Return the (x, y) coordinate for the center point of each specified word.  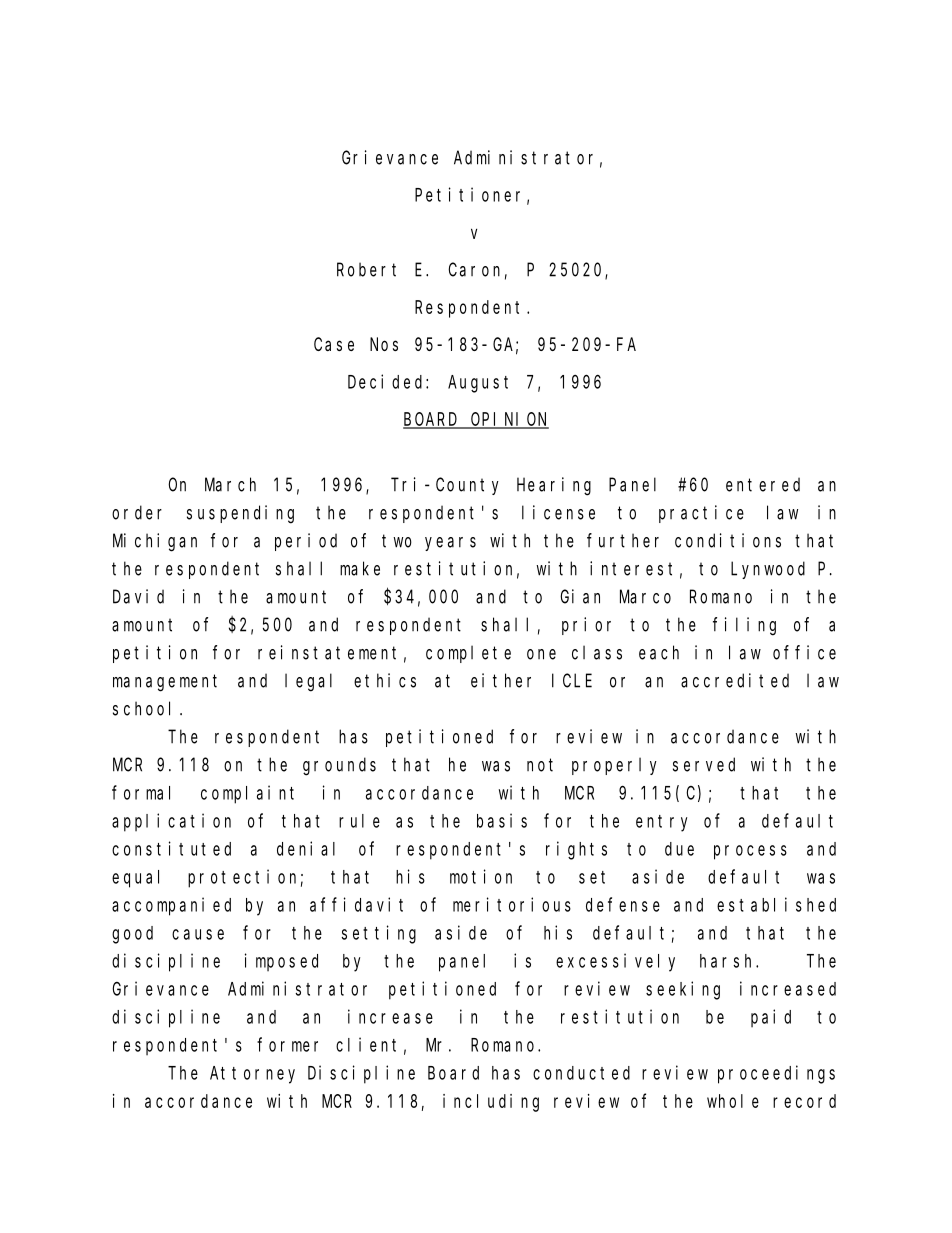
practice (701, 514)
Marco (645, 597)
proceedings (776, 1074)
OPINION (509, 420)
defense (623, 904)
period (306, 542)
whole (733, 1101)
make (360, 568)
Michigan (155, 542)
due (679, 849)
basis (502, 820)
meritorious (512, 904)
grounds (339, 766)
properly (614, 766)
